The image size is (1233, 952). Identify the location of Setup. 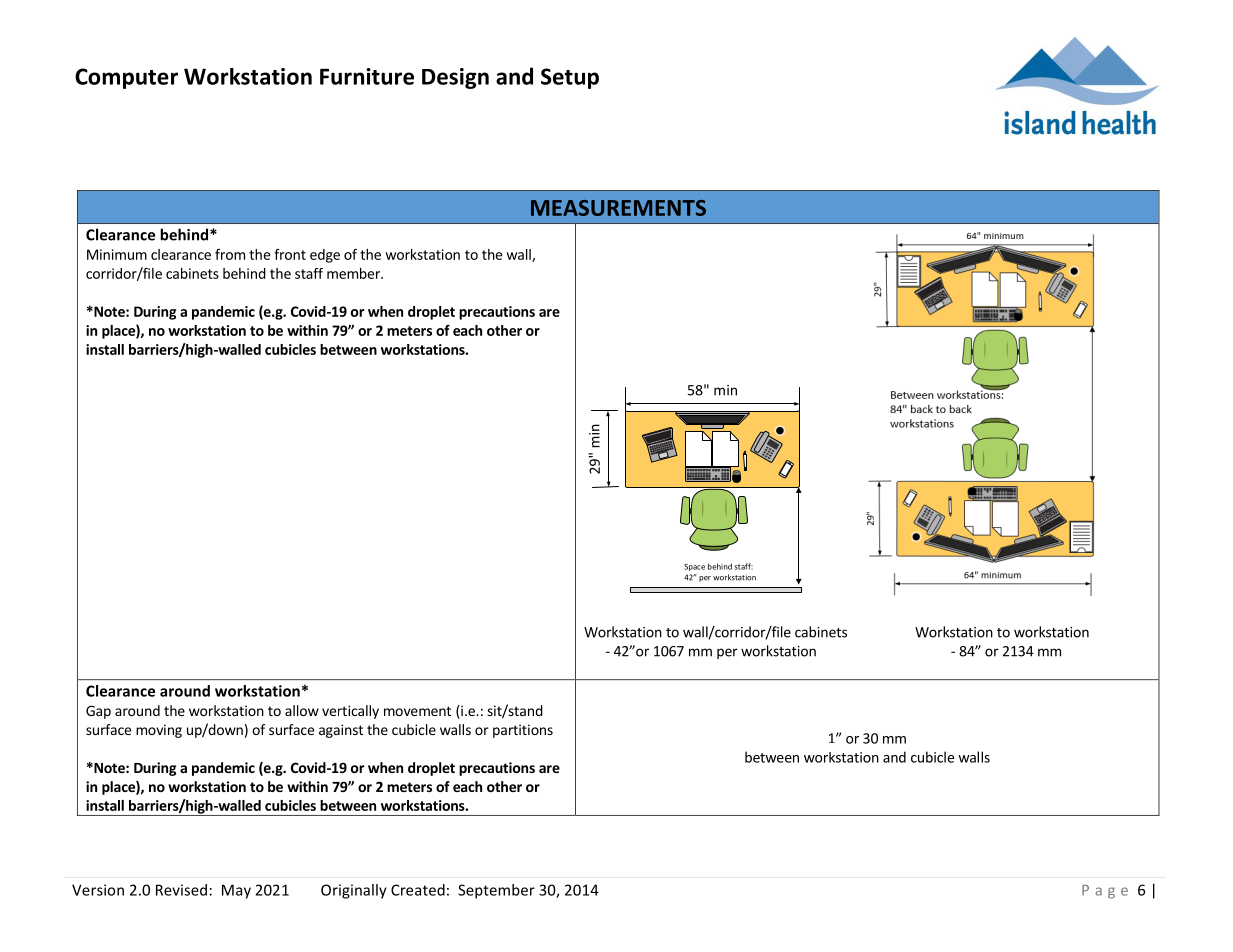
(570, 78).
